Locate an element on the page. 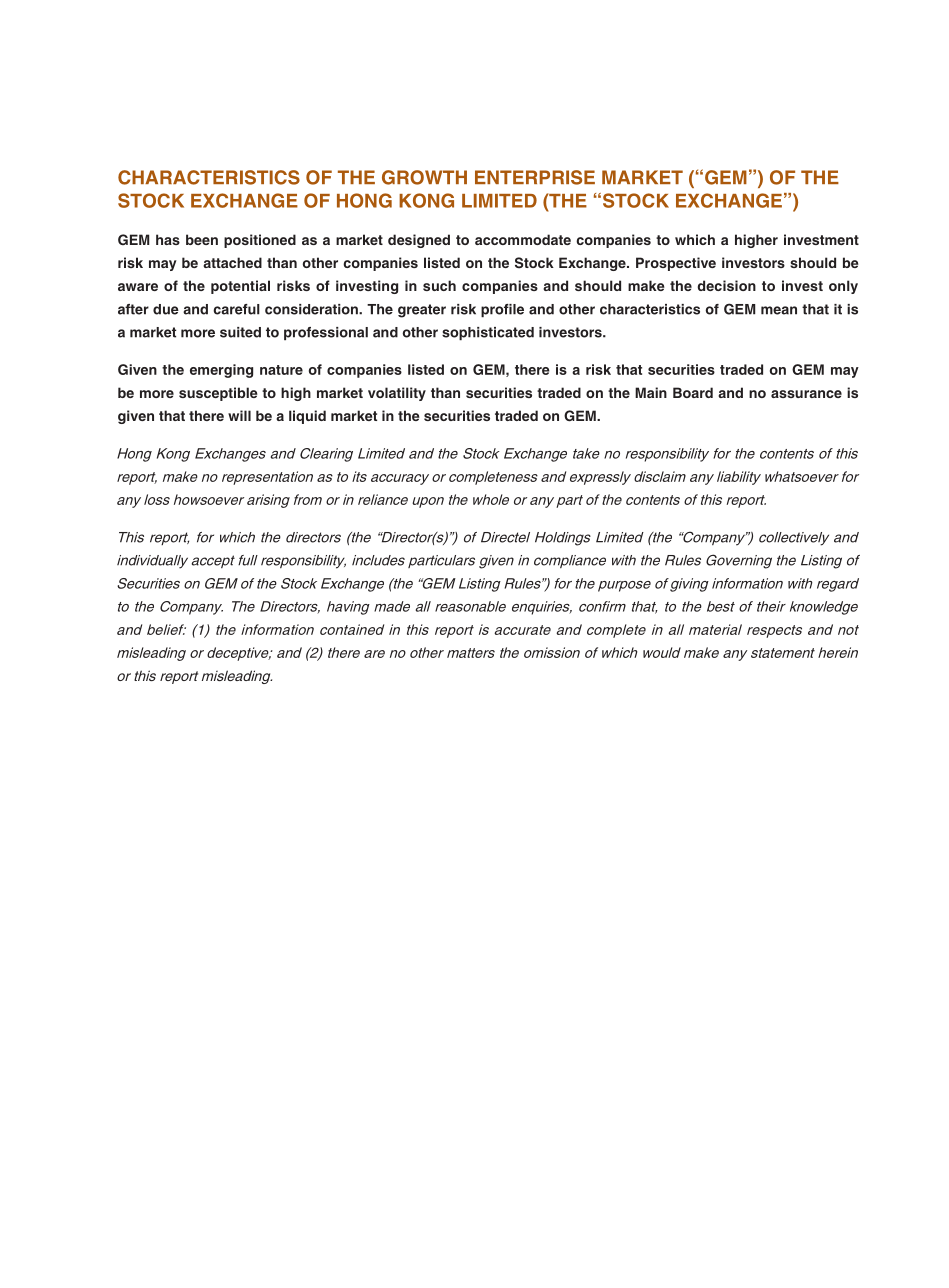 Image resolution: width=949 pixels, height=1288 pixels. assurance is located at coordinates (806, 394).
